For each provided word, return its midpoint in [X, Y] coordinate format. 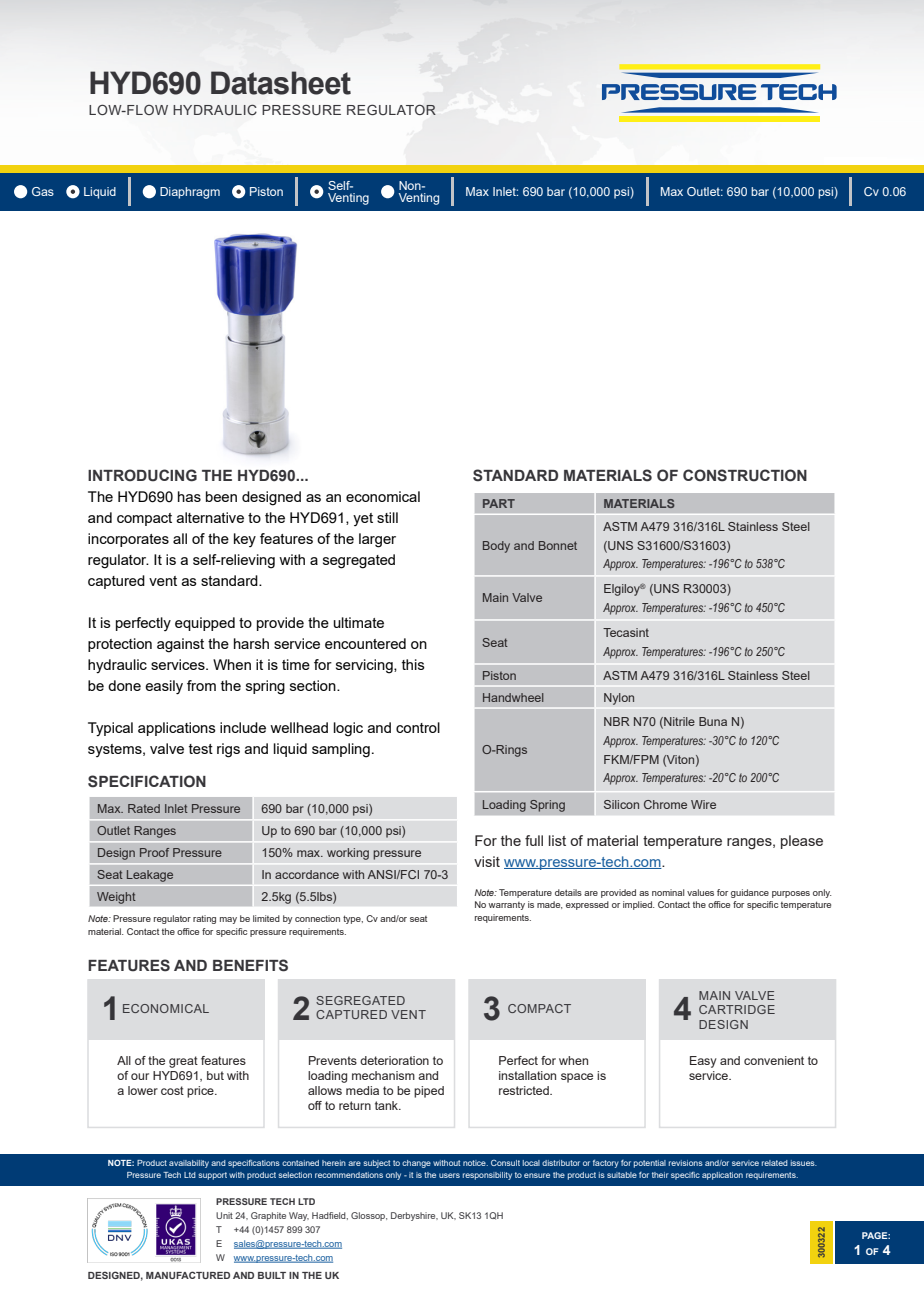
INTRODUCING [142, 475]
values [700, 892]
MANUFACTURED [188, 1275]
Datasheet [281, 83]
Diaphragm [190, 193]
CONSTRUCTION [745, 475]
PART [499, 503]
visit [487, 861]
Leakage [149, 876]
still [387, 517]
